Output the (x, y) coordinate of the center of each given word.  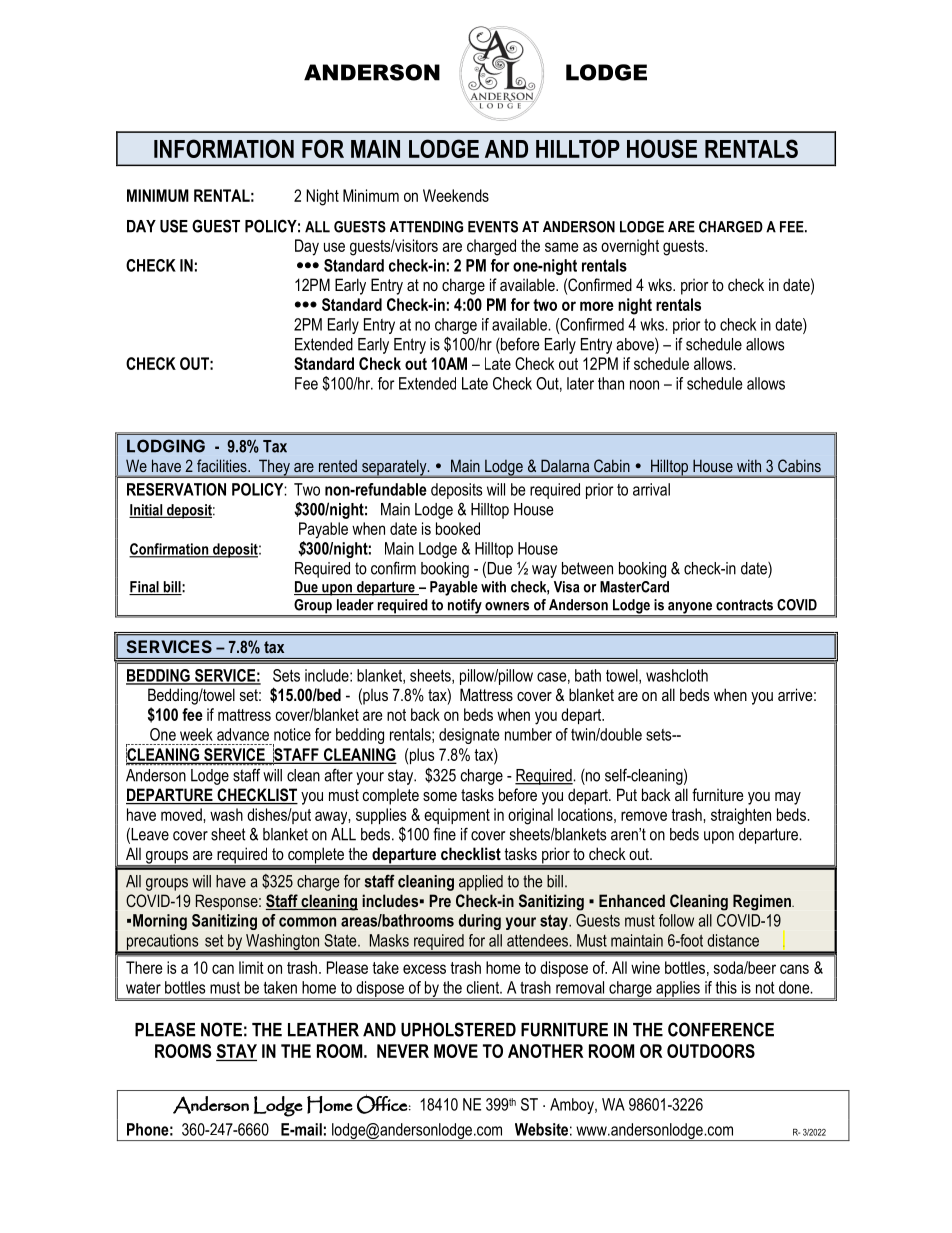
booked (458, 528)
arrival (651, 489)
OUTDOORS (711, 1051)
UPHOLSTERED (458, 1029)
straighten (741, 816)
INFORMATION (224, 148)
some (440, 796)
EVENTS (493, 227)
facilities (223, 465)
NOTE (221, 1029)
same (561, 247)
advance (243, 734)
